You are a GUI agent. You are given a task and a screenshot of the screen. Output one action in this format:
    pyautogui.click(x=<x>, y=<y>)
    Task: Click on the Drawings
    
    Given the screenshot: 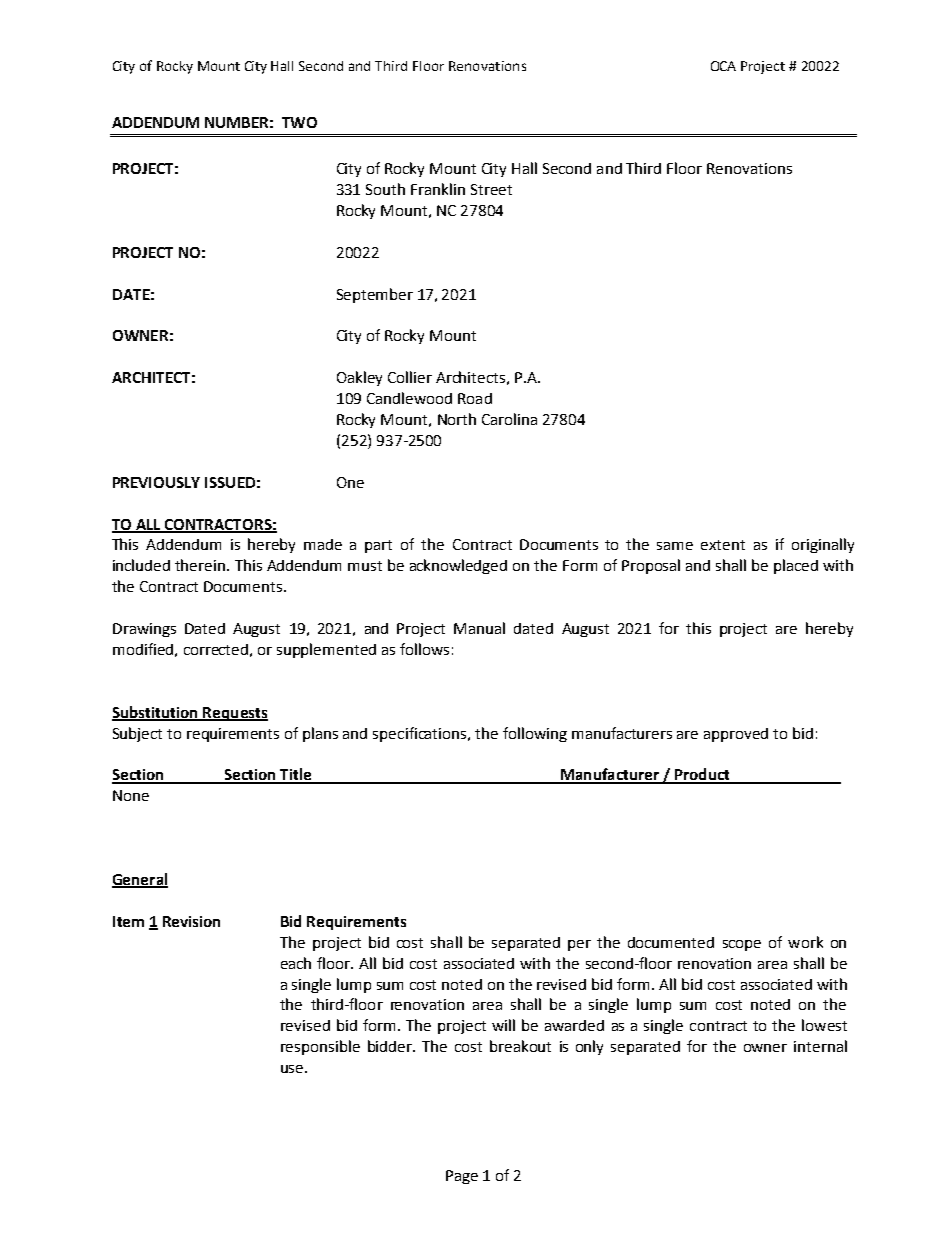 What is the action you would take?
    pyautogui.click(x=144, y=630)
